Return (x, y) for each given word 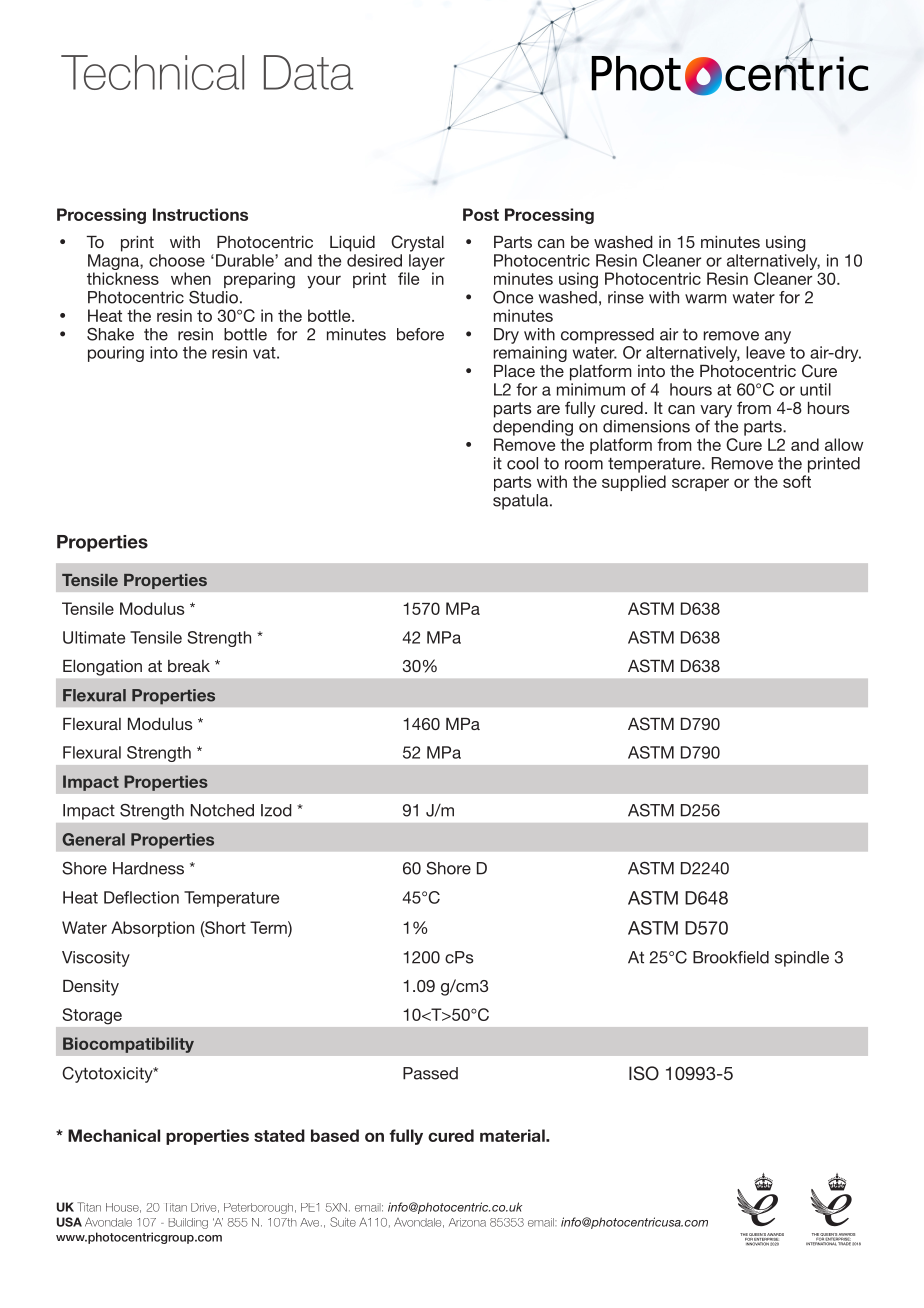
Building (188, 1223)
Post (481, 214)
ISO (644, 1073)
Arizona (467, 1222)
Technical (152, 72)
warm (705, 299)
